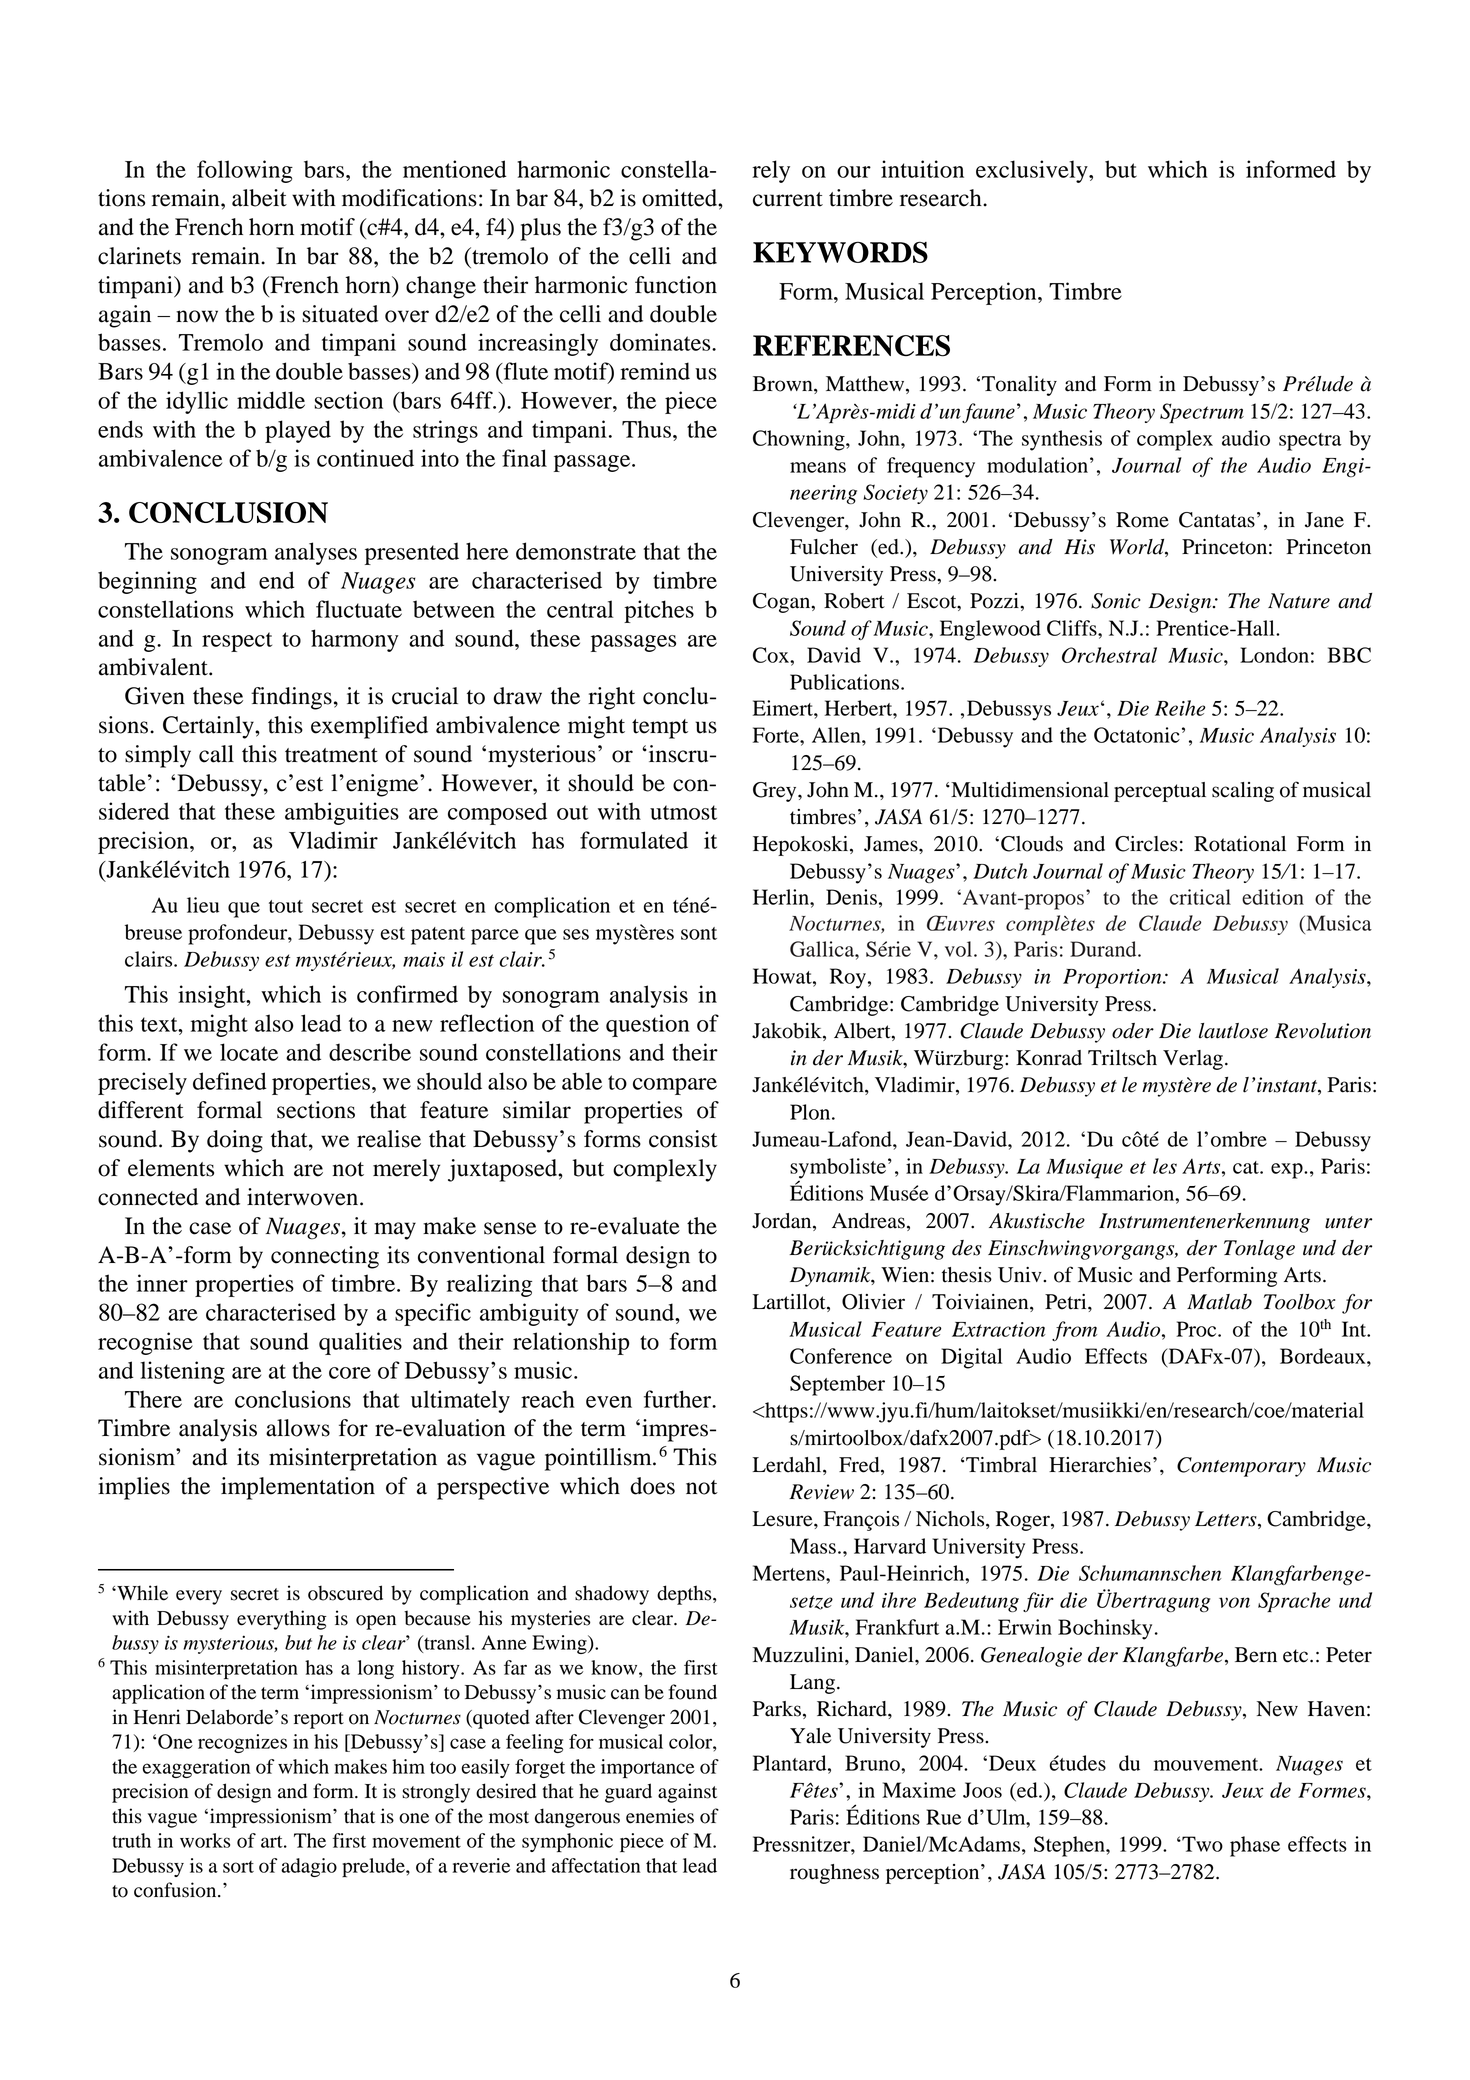  Describe the element at coordinates (783, 1222) in the image. I see `Jordan` at that location.
